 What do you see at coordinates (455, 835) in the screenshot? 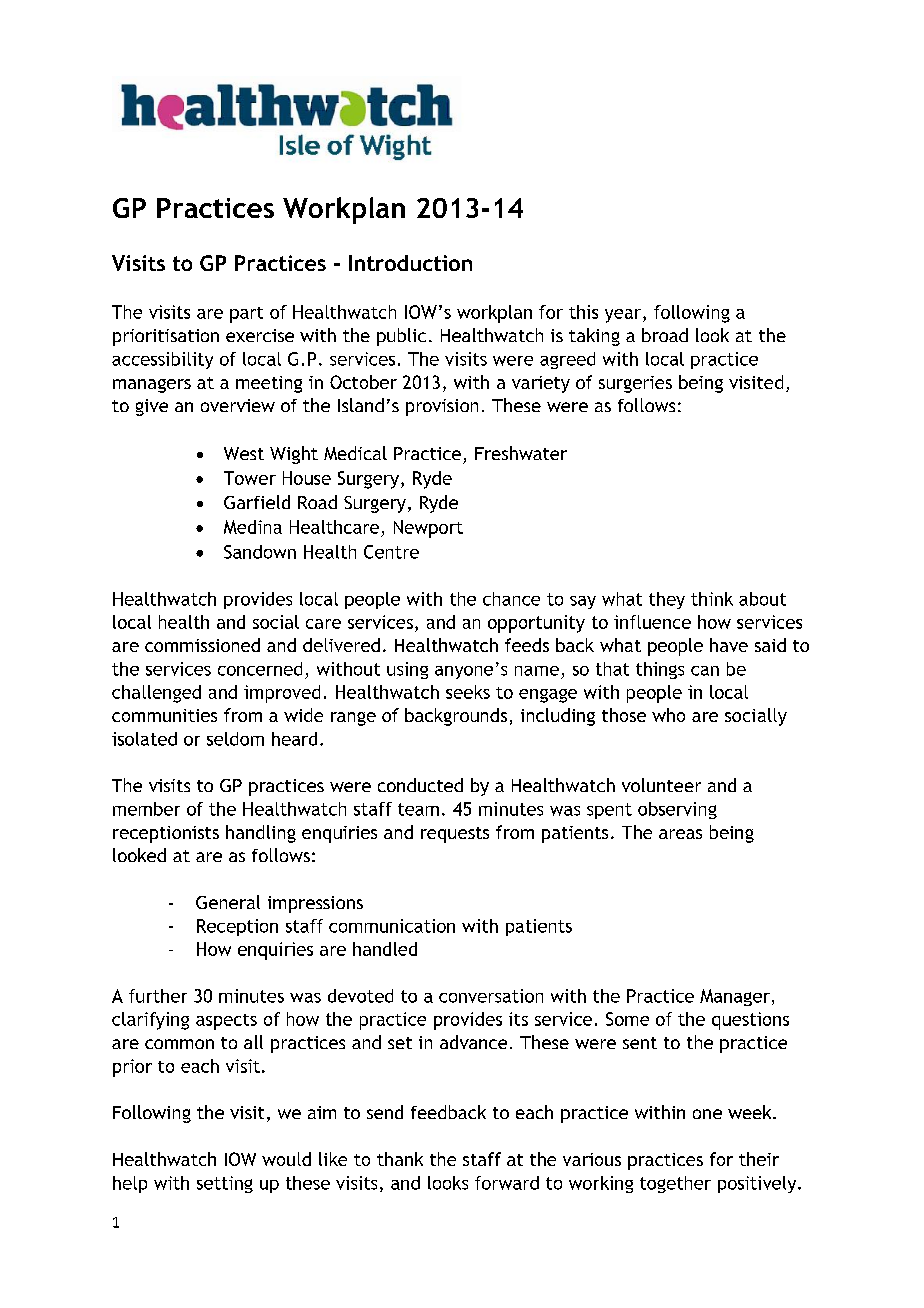
I see `requests` at bounding box center [455, 835].
